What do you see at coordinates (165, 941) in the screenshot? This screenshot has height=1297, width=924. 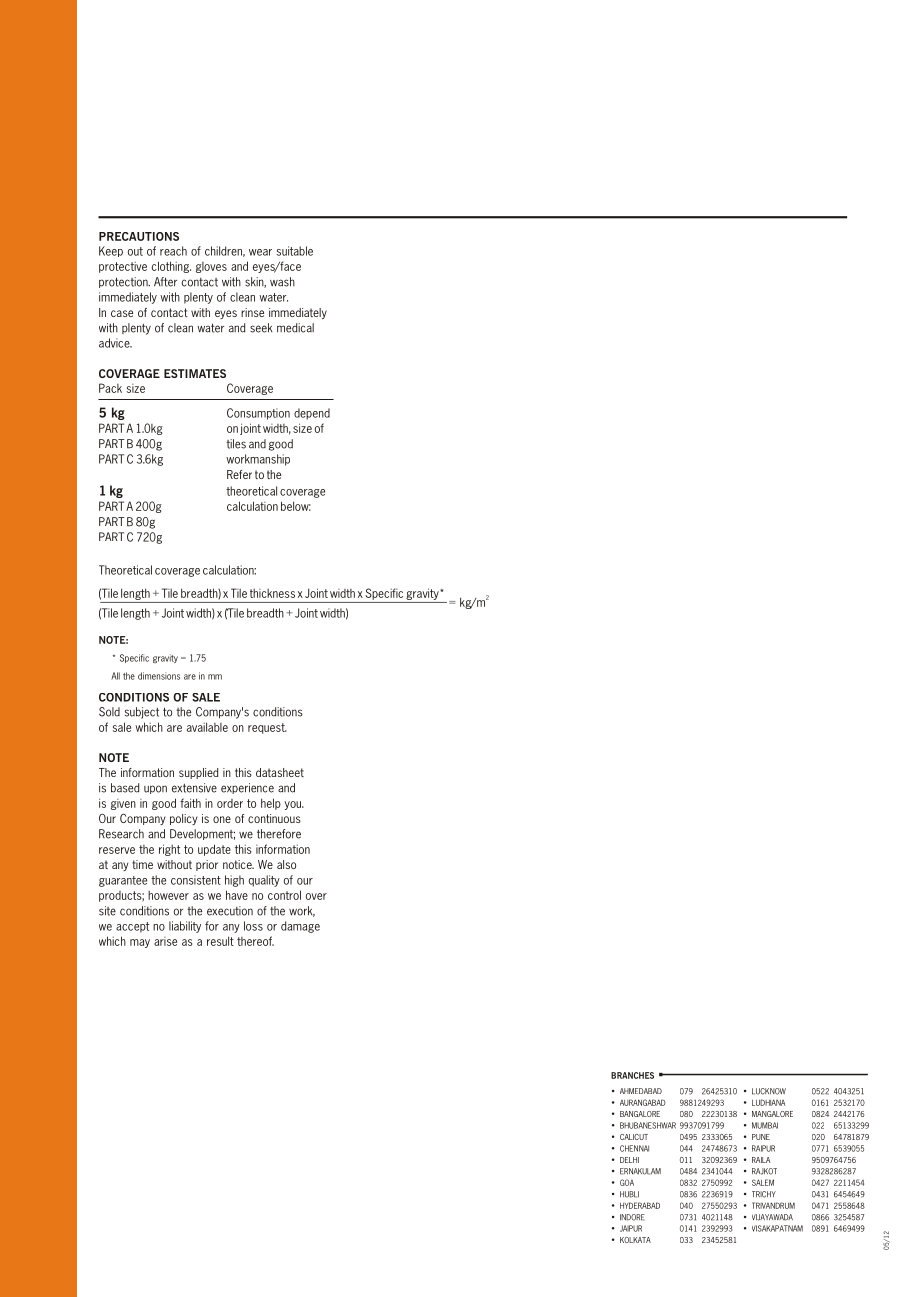 I see `arise` at bounding box center [165, 941].
